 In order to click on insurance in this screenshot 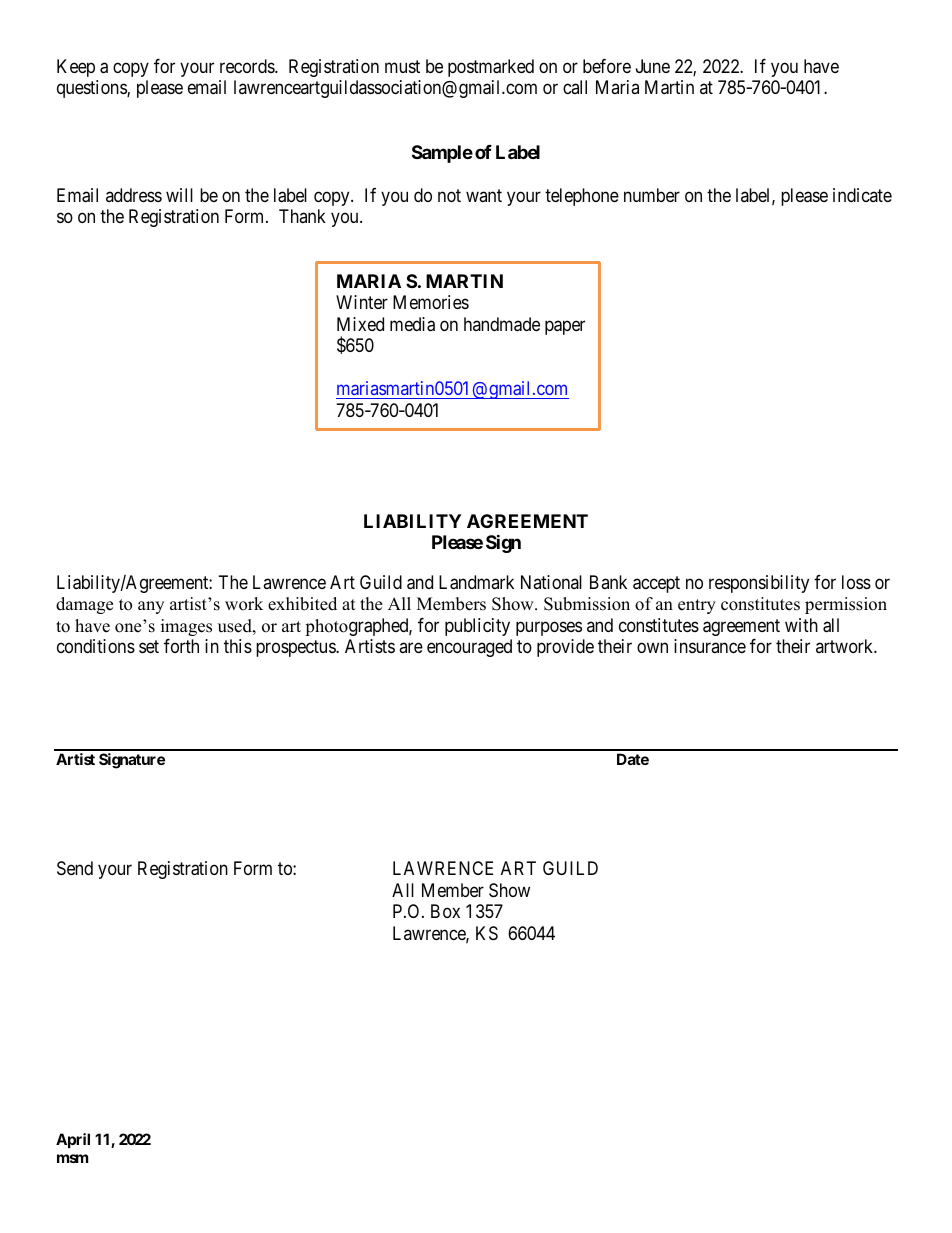, I will do `click(710, 646)`.
